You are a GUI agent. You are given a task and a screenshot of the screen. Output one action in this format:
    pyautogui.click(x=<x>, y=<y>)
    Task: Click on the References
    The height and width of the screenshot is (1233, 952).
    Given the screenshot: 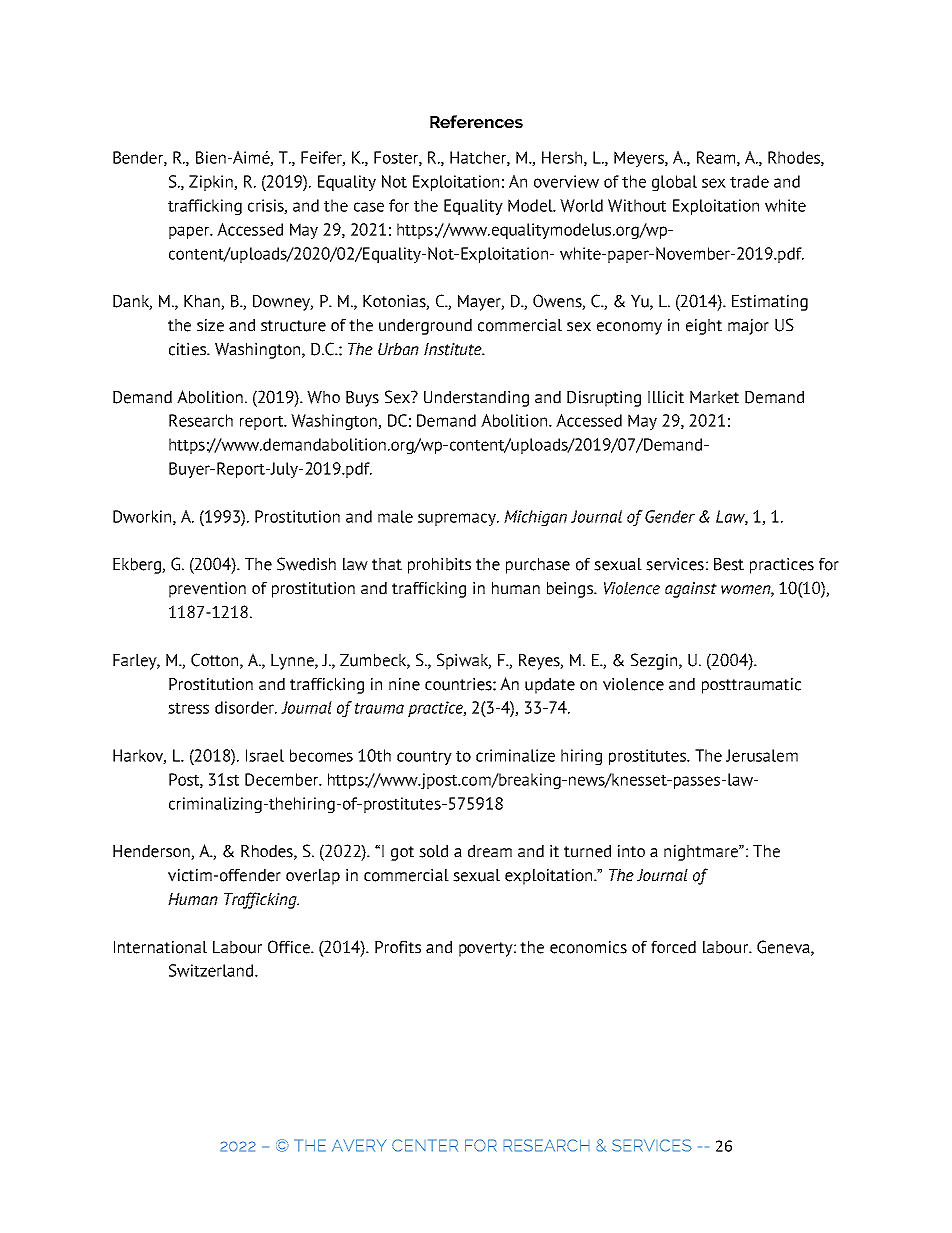 What is the action you would take?
    pyautogui.click(x=476, y=121)
